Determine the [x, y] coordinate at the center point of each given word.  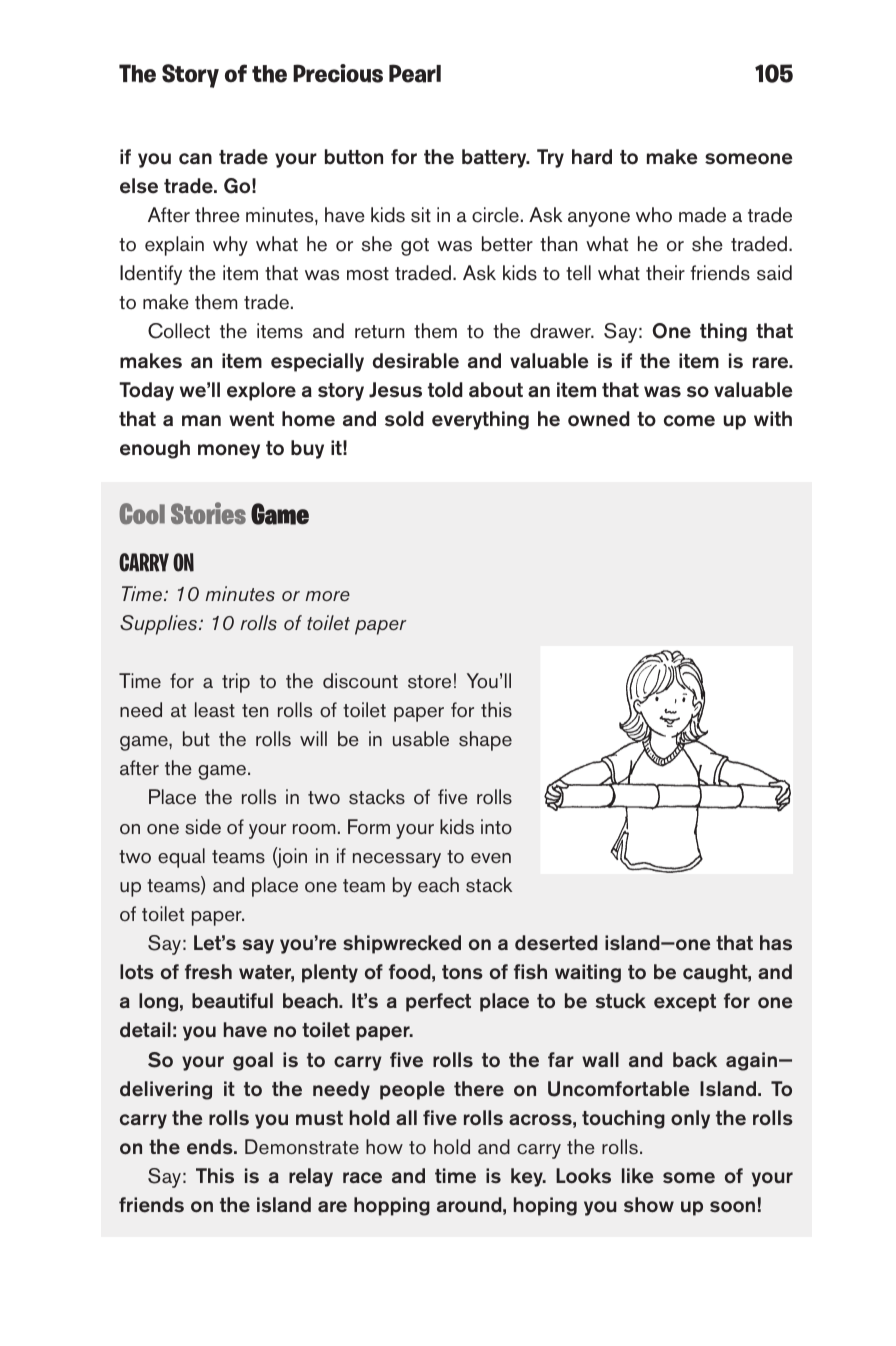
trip [236, 683]
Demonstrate [302, 1147]
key [528, 1177]
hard [592, 157]
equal [181, 858]
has [776, 943]
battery [495, 158]
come [689, 421]
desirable [416, 361]
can [195, 159]
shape [485, 741]
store [429, 682]
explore [261, 391]
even [491, 858]
